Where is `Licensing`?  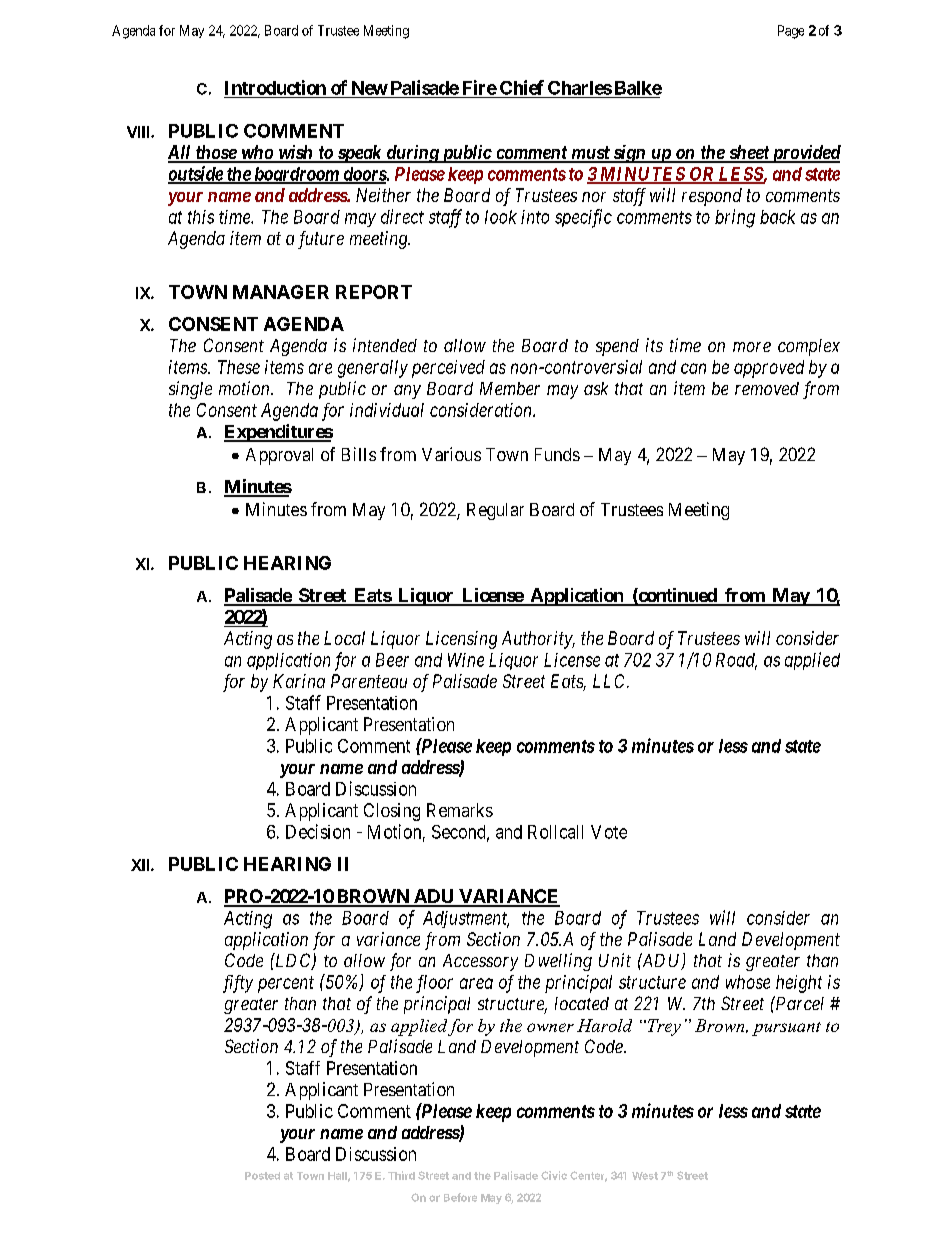 Licensing is located at coordinates (461, 640).
